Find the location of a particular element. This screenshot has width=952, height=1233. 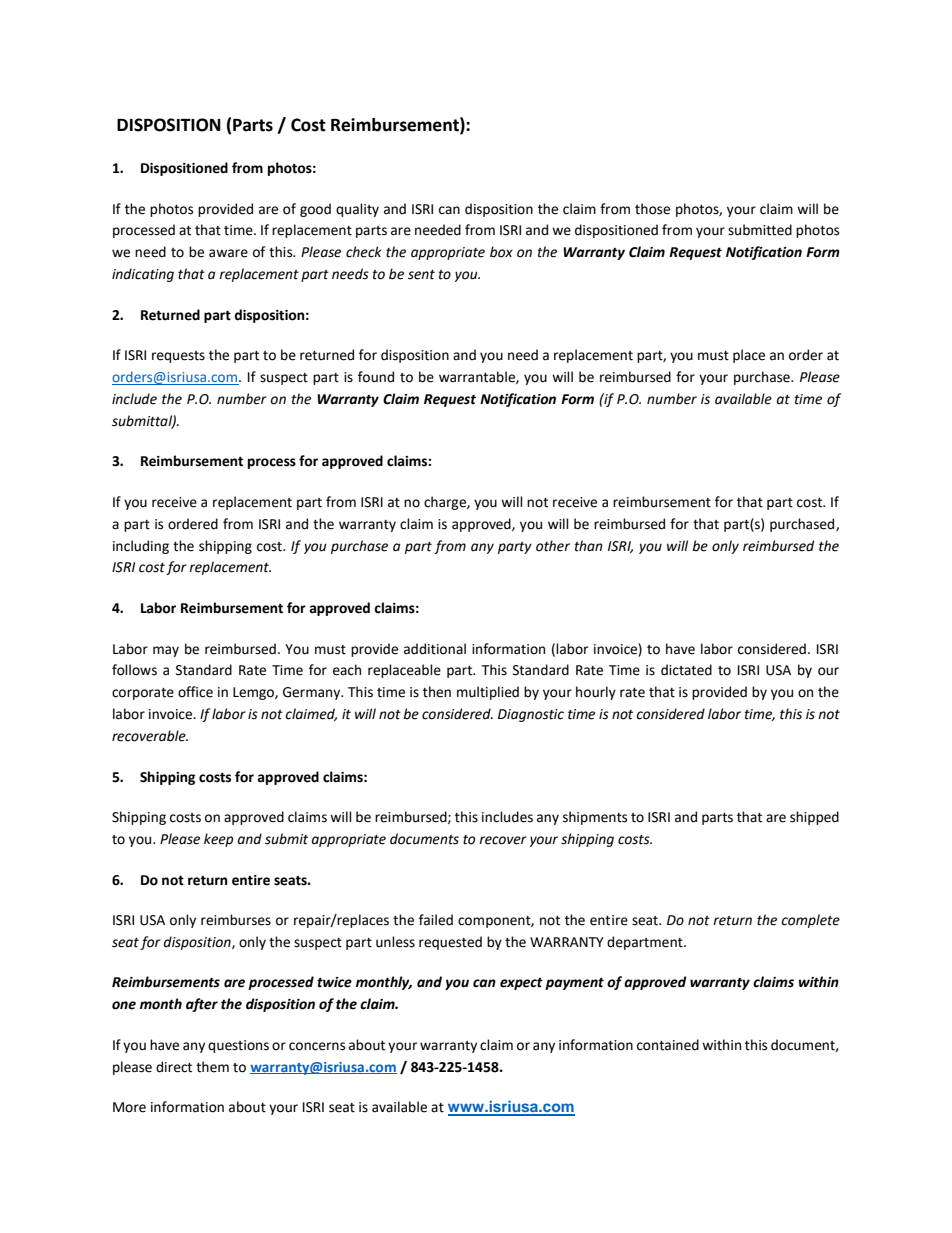

box is located at coordinates (501, 252).
